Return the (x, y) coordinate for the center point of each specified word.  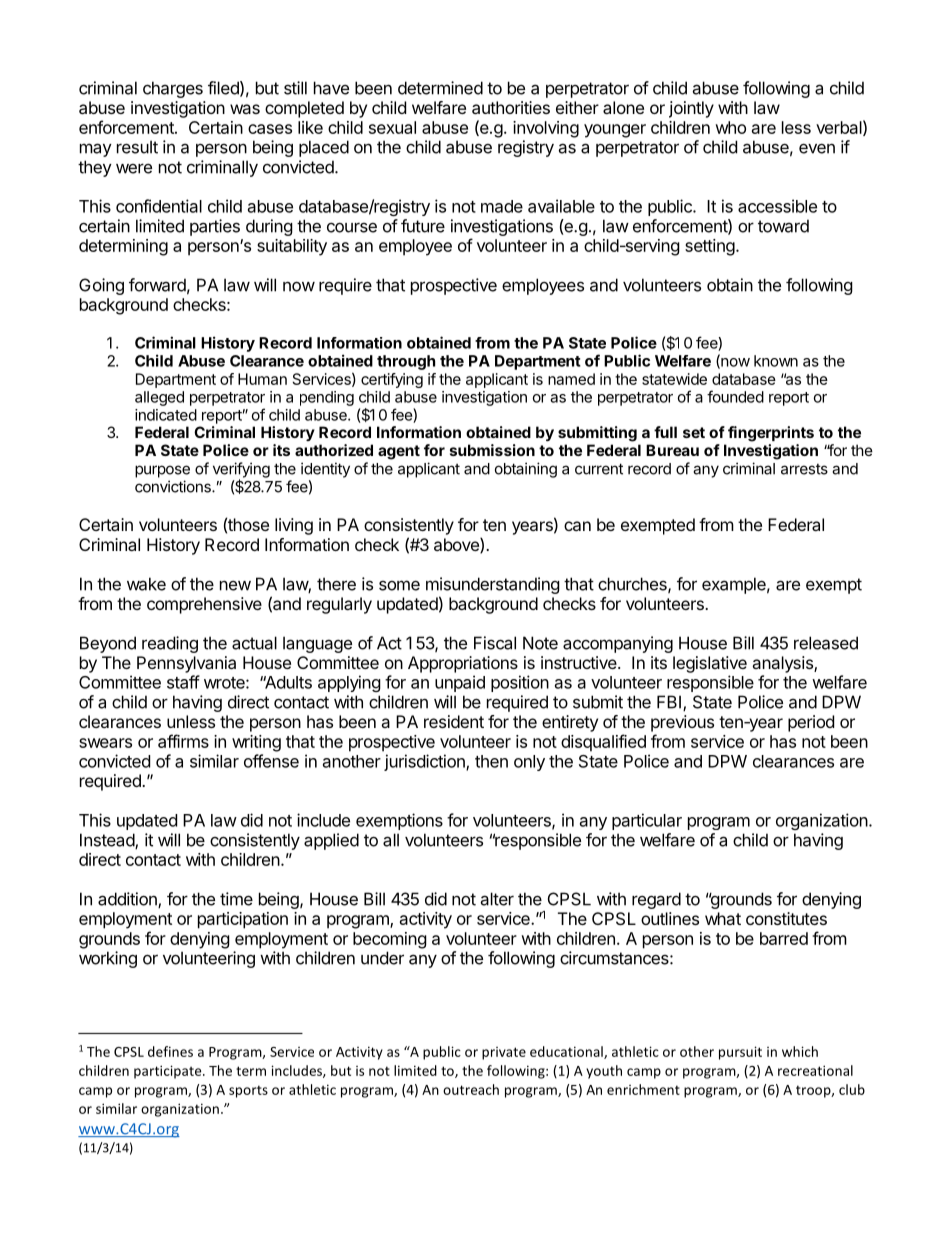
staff (183, 682)
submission (492, 450)
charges (173, 89)
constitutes (786, 918)
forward (157, 285)
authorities (511, 107)
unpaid (460, 683)
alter (497, 899)
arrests (804, 469)
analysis (783, 664)
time (236, 899)
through (406, 362)
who (730, 127)
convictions (174, 486)
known (776, 361)
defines (170, 1051)
